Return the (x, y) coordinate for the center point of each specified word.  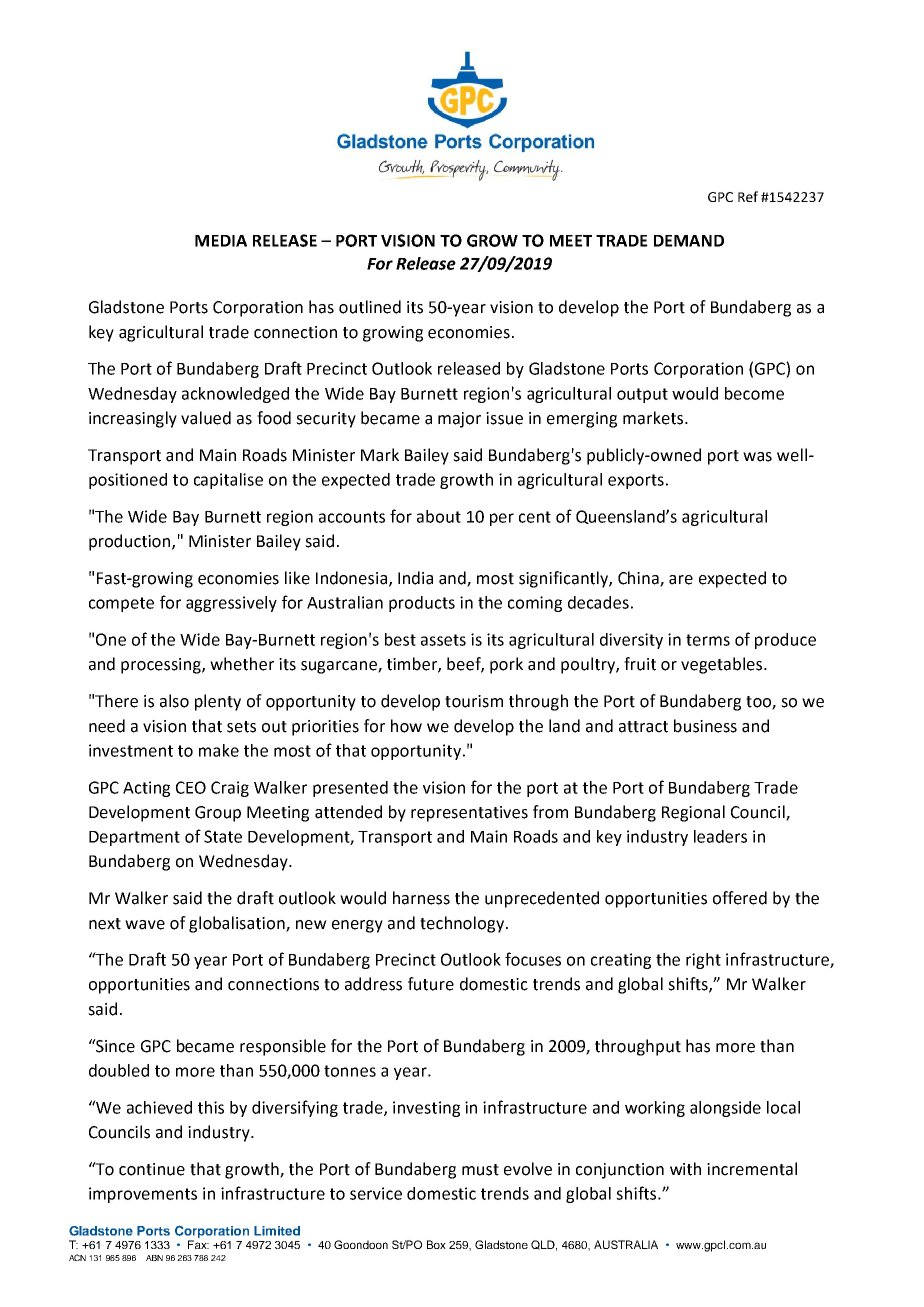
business (705, 726)
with (685, 1169)
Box (436, 1244)
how (406, 726)
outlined (370, 307)
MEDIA (221, 241)
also (174, 701)
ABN (154, 1258)
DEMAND (689, 241)
